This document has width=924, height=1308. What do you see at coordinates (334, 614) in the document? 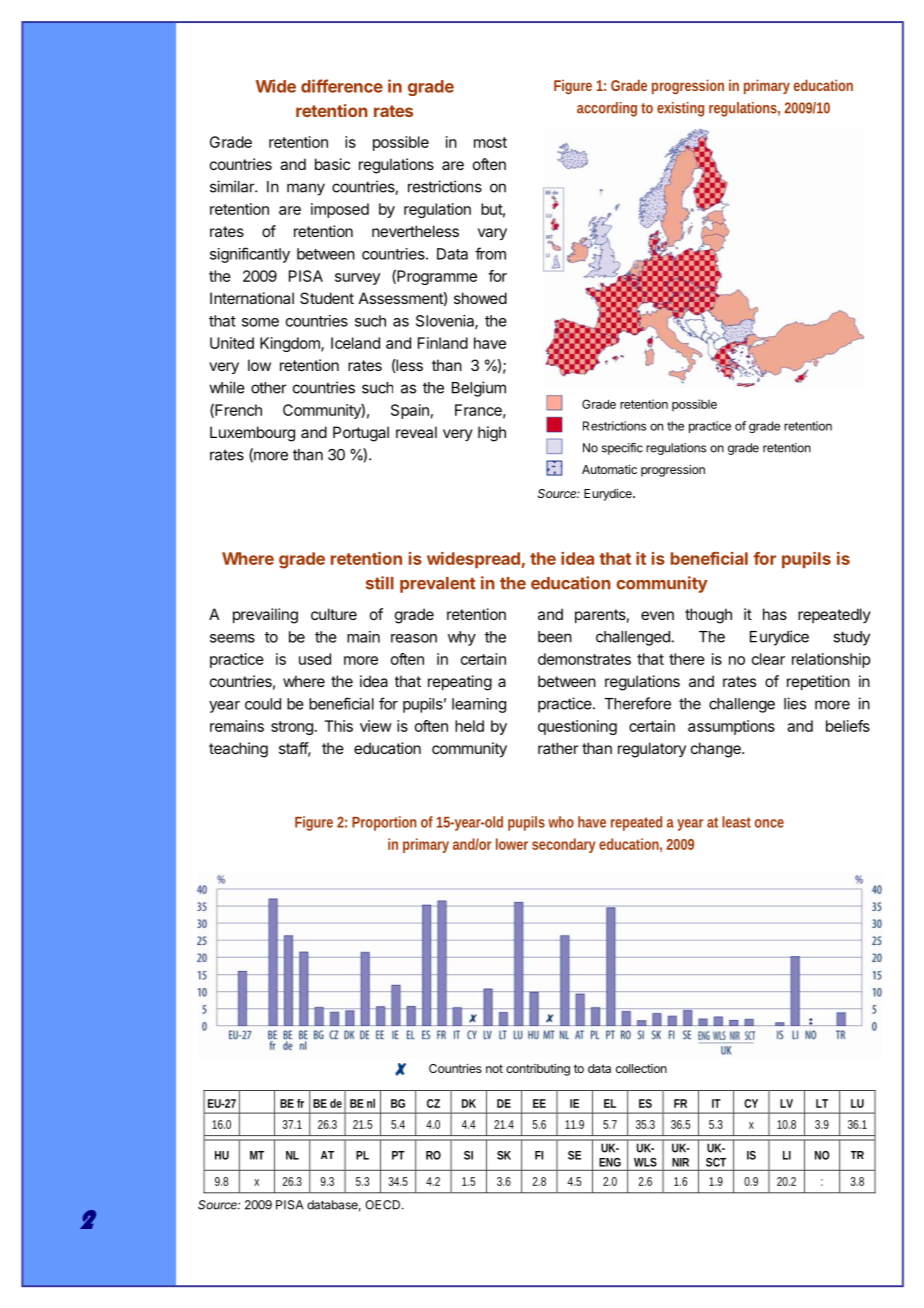
I see `culture` at bounding box center [334, 614].
